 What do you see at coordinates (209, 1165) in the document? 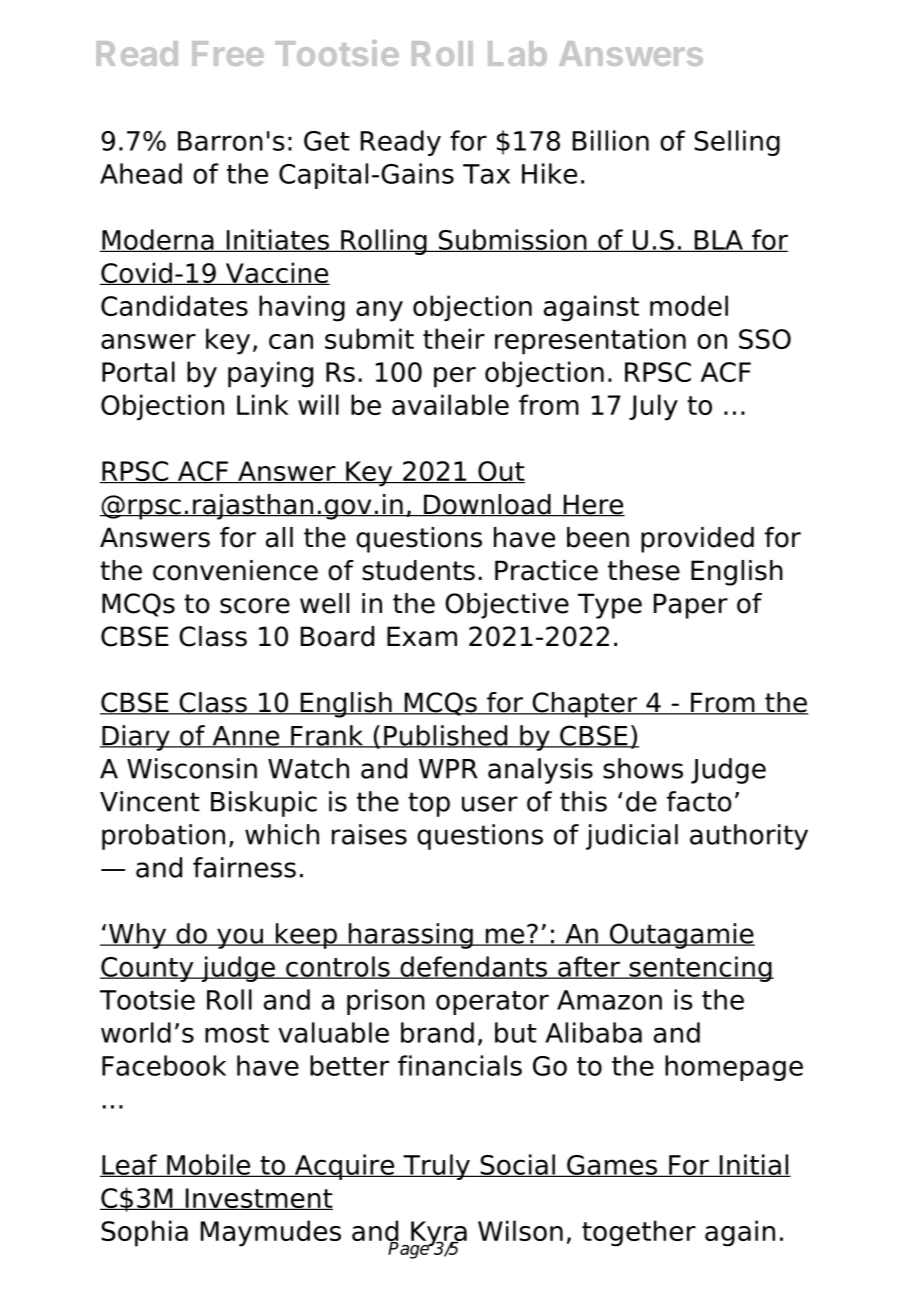
I see `Mobile` at bounding box center [209, 1165].
